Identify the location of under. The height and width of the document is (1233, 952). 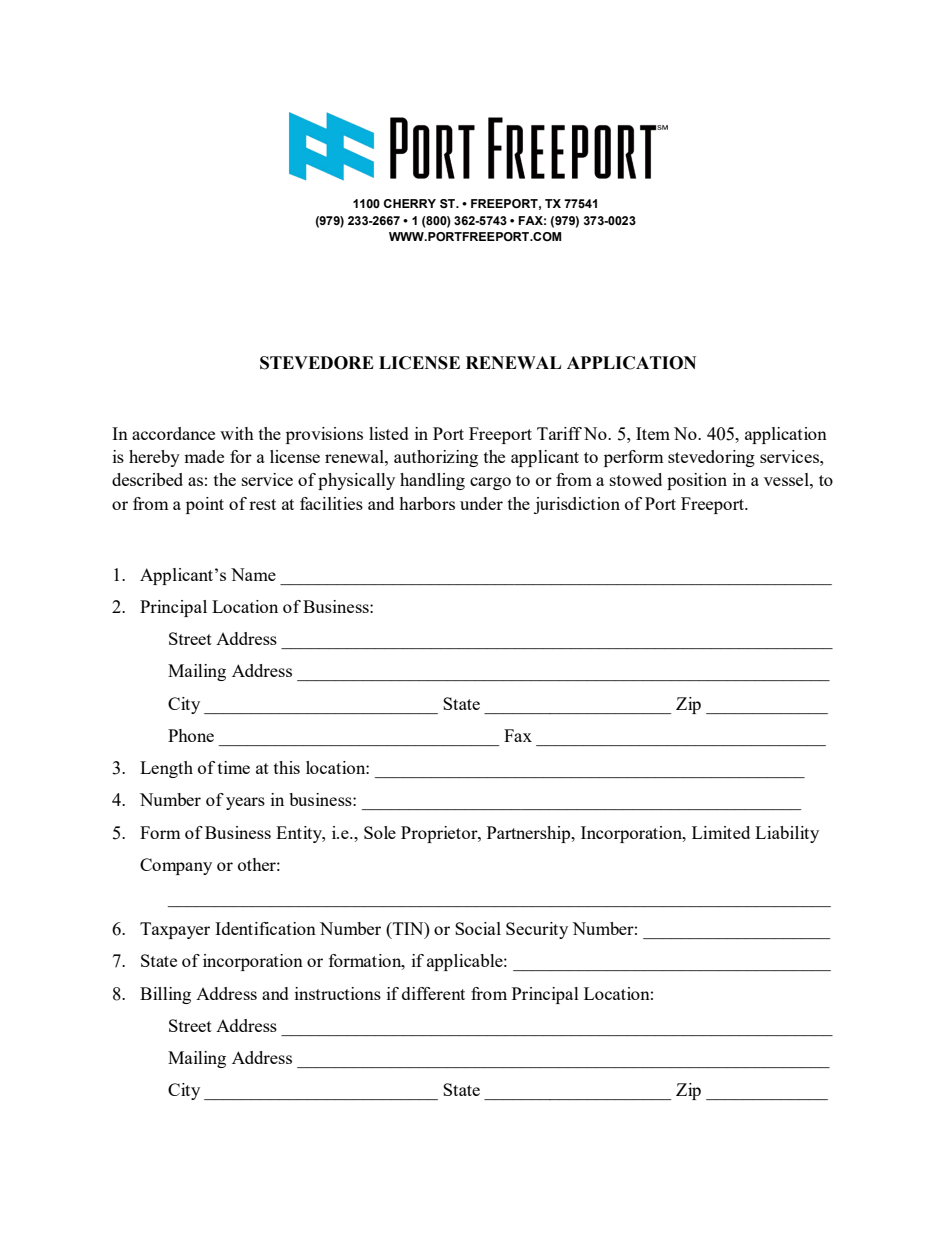
(481, 503).
